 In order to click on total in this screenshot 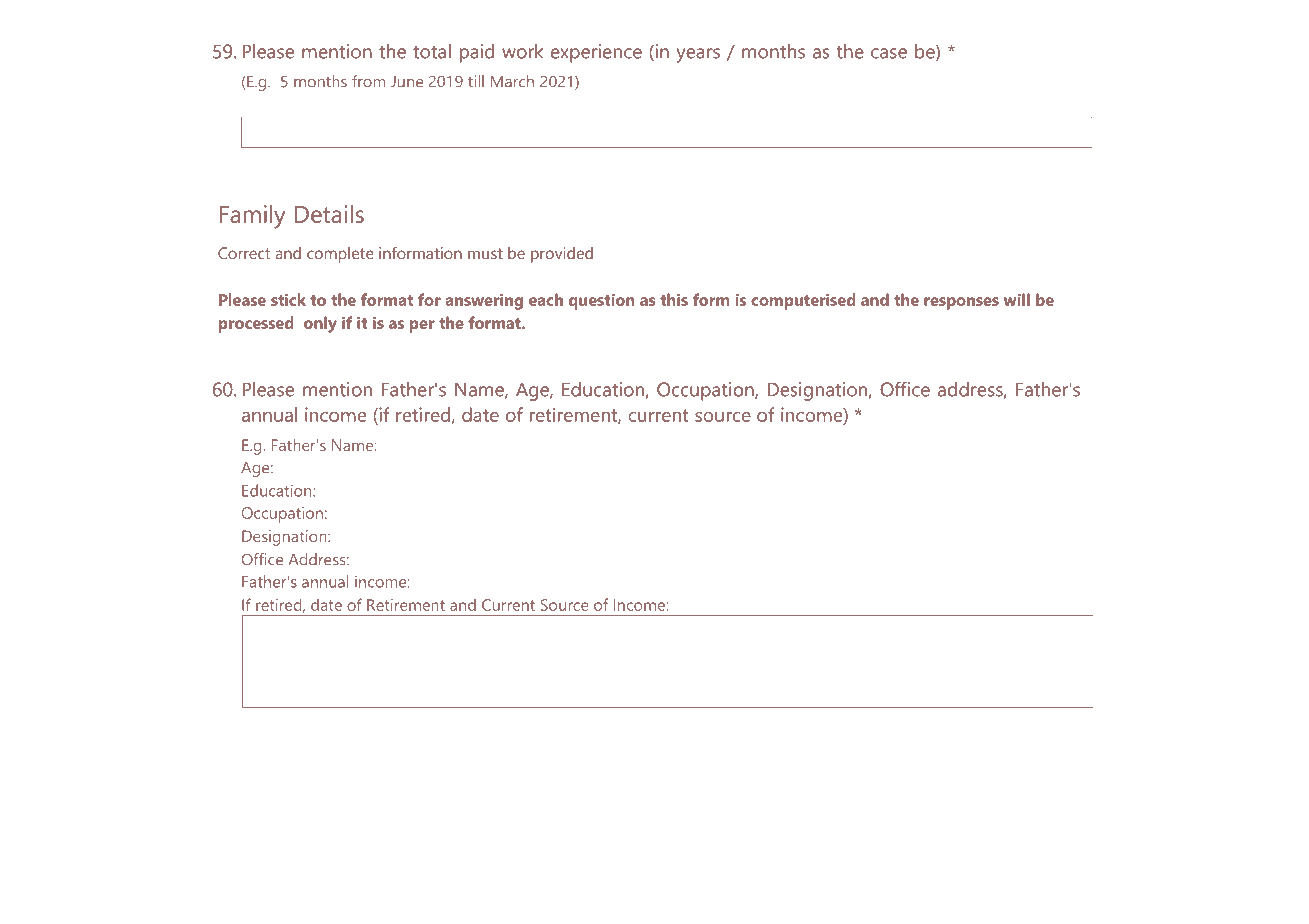, I will do `click(432, 51)`.
